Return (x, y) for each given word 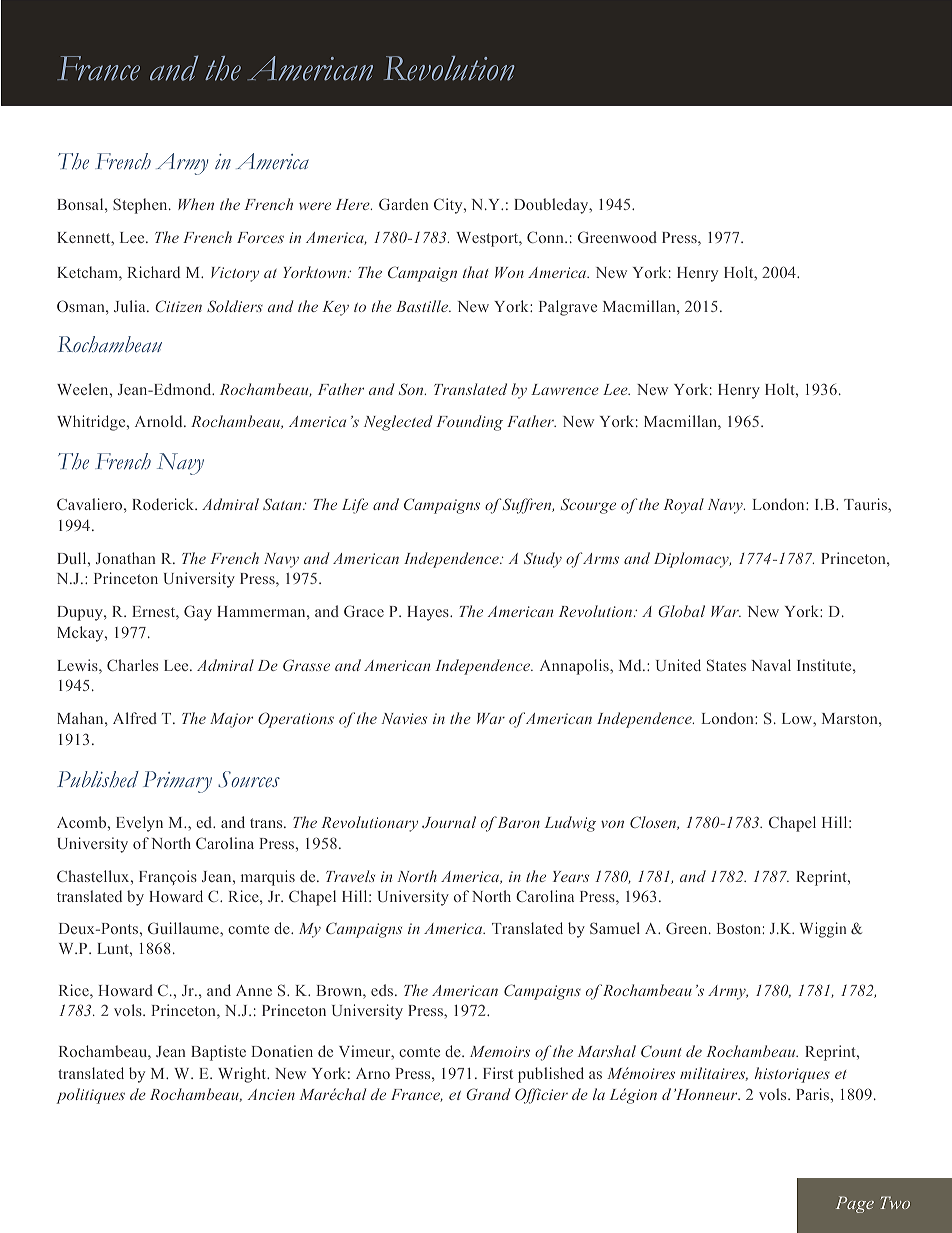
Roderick (164, 504)
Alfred (135, 718)
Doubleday (552, 206)
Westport (488, 239)
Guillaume (184, 928)
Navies (404, 718)
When (196, 204)
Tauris (866, 504)
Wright (243, 1075)
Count (661, 1051)
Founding (469, 423)
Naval (771, 665)
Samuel (615, 928)
